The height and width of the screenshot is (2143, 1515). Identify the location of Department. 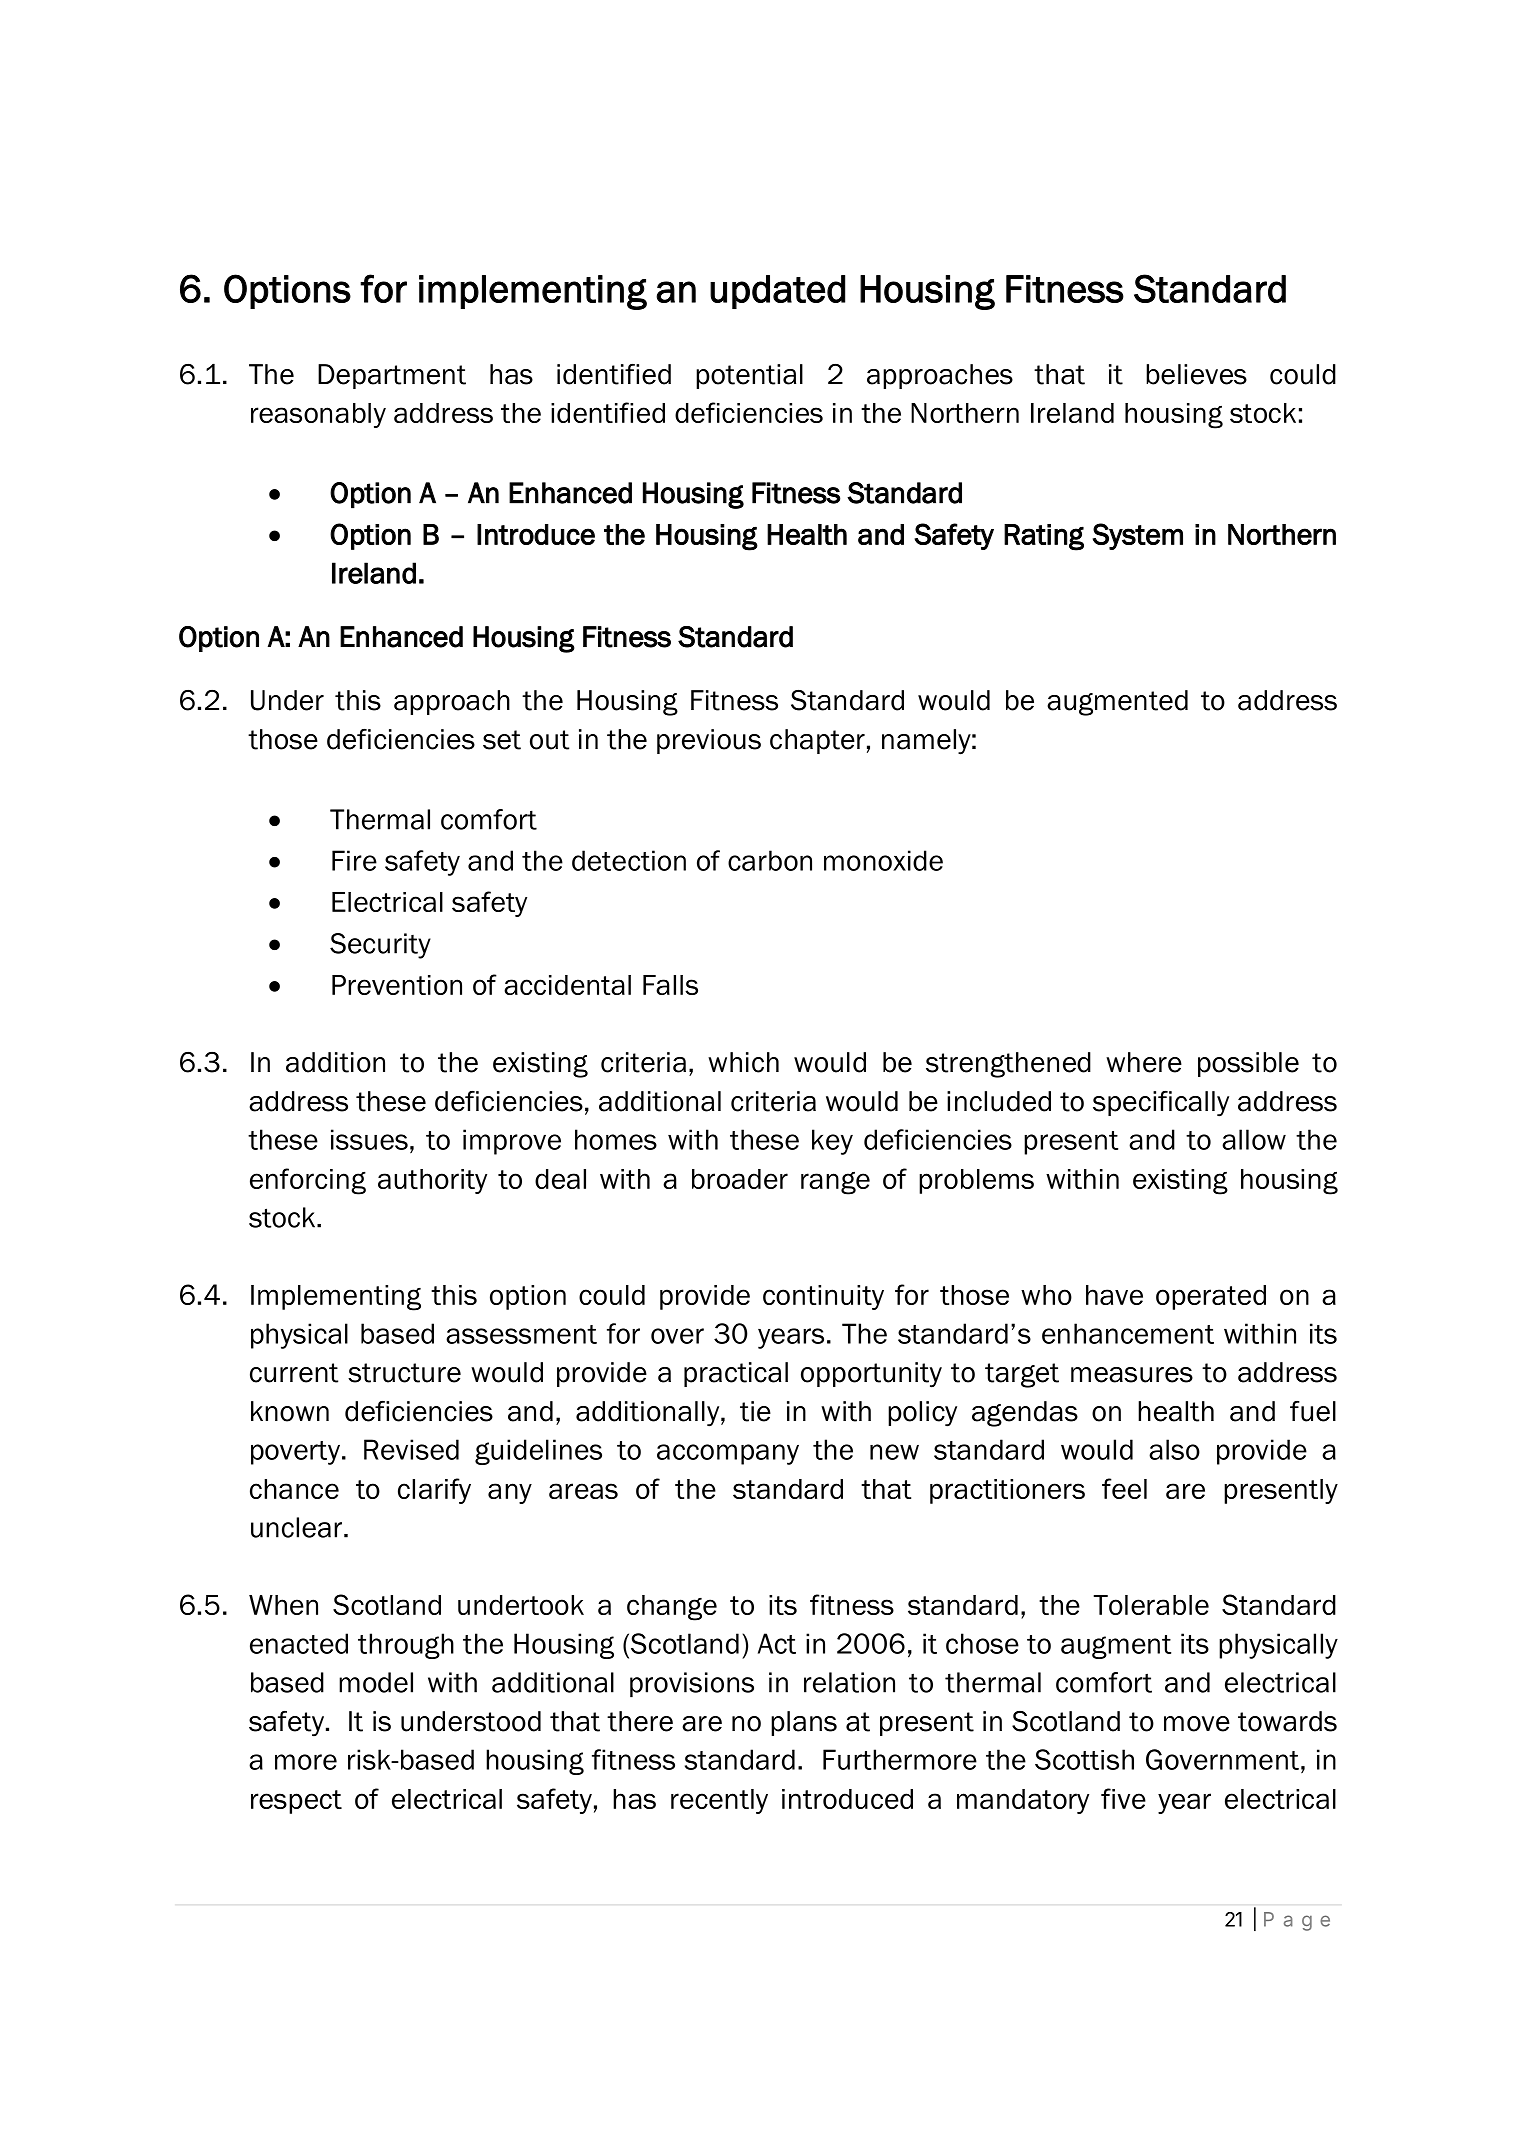
(392, 376).
